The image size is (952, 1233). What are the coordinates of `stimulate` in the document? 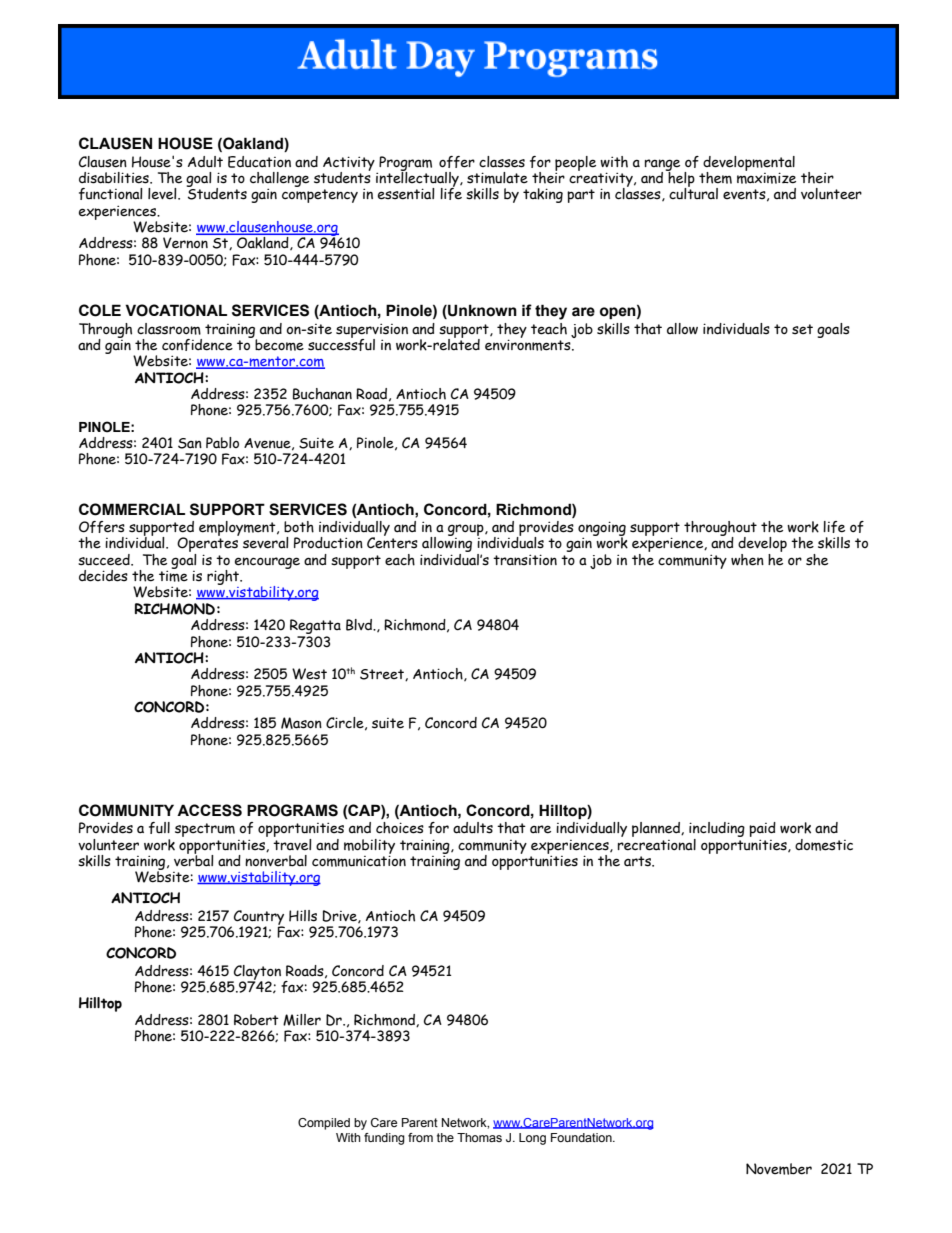 It's located at (497, 178).
